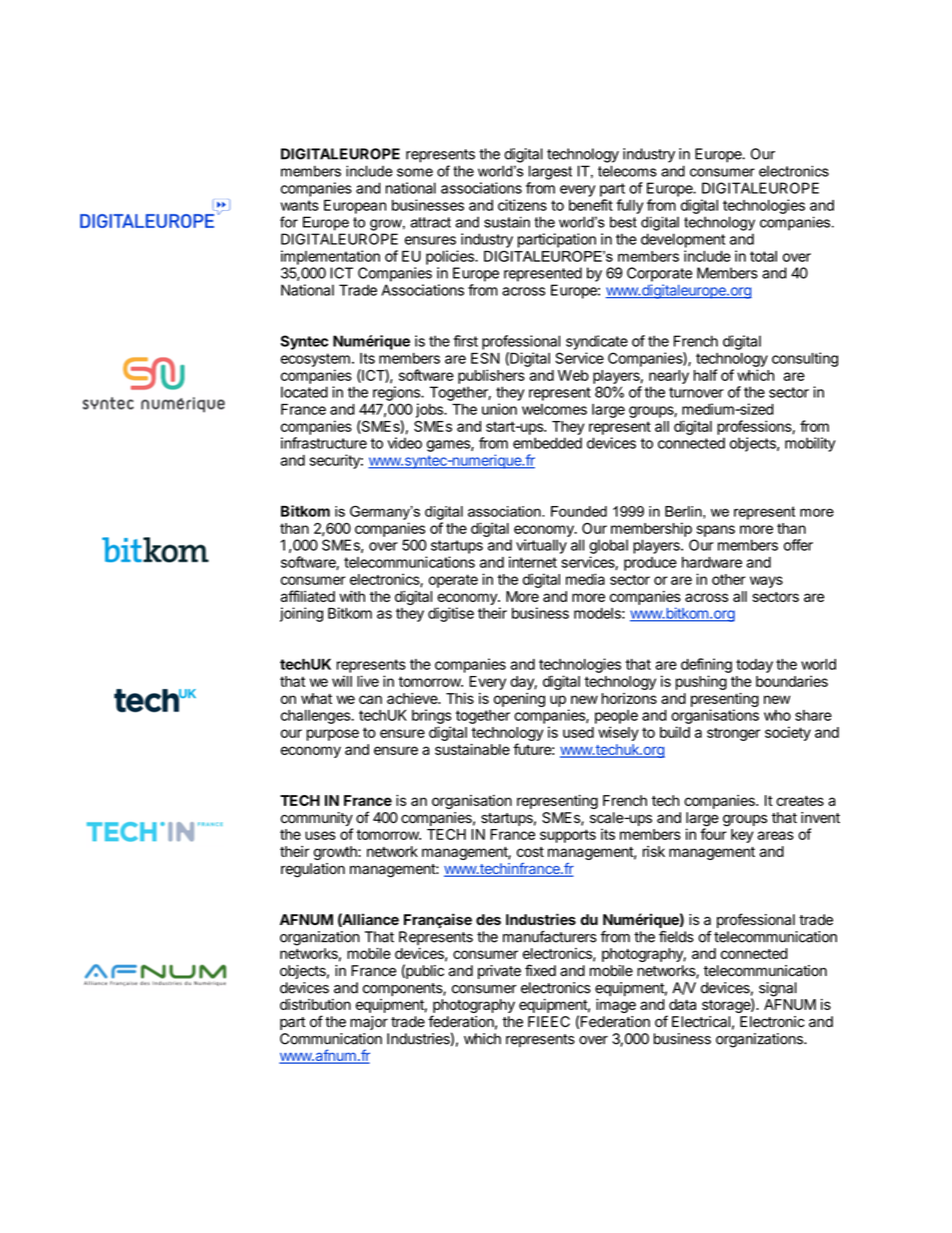  I want to click on major, so click(369, 1023).
